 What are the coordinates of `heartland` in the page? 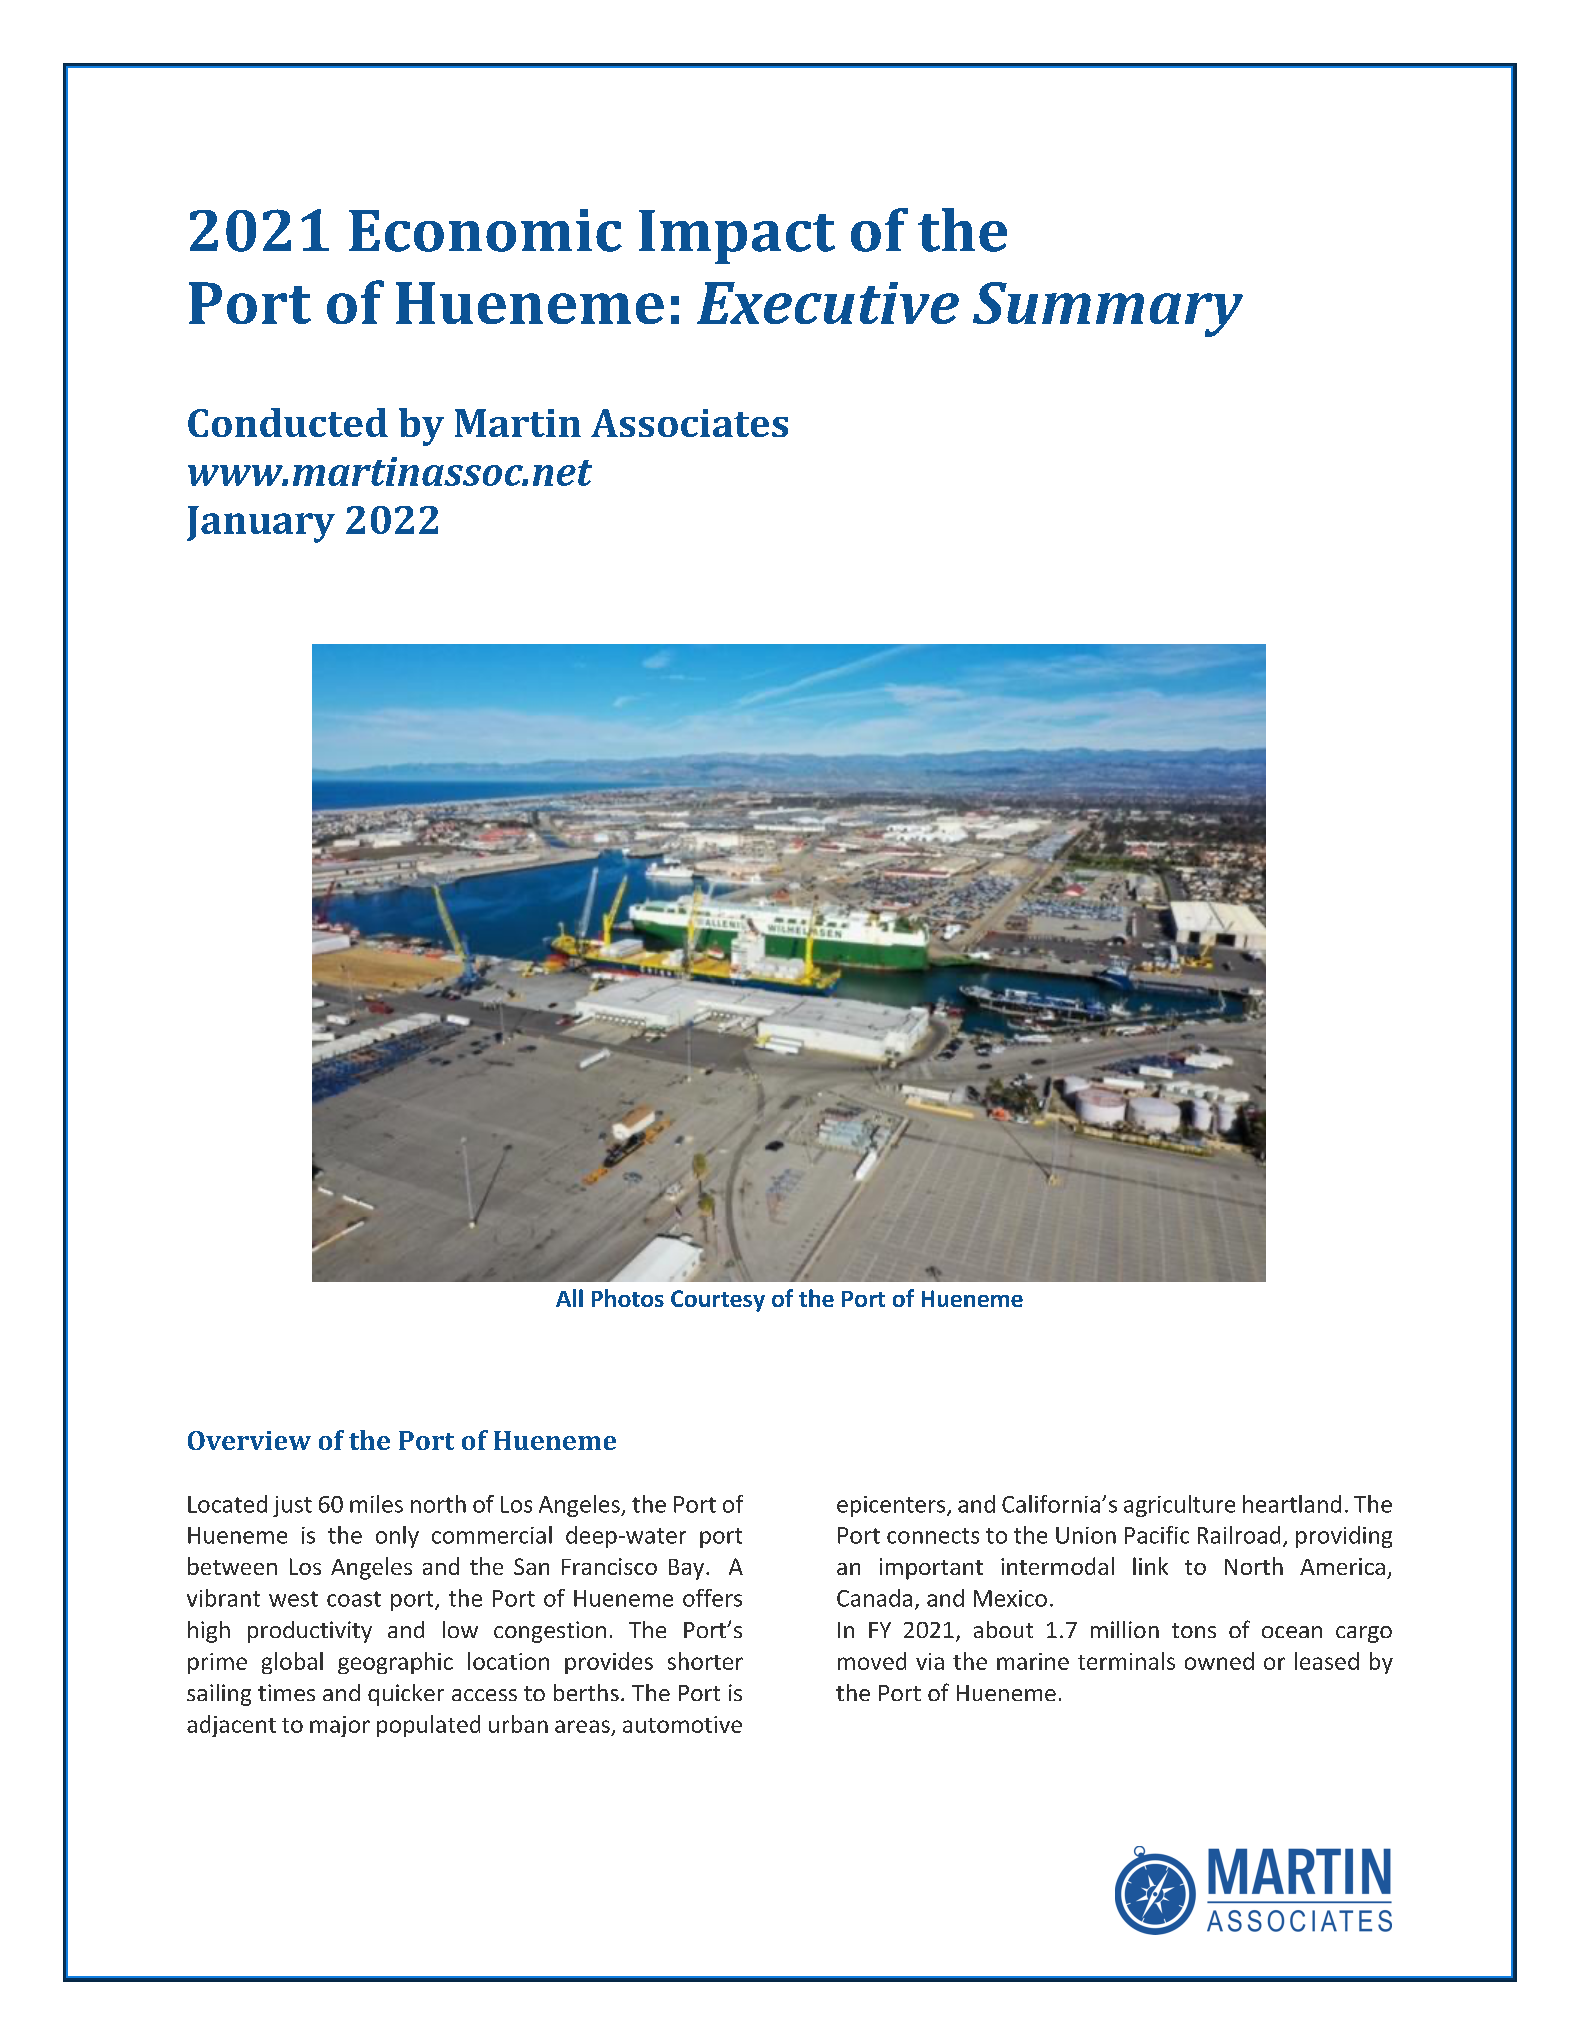 It's located at (1292, 1504).
